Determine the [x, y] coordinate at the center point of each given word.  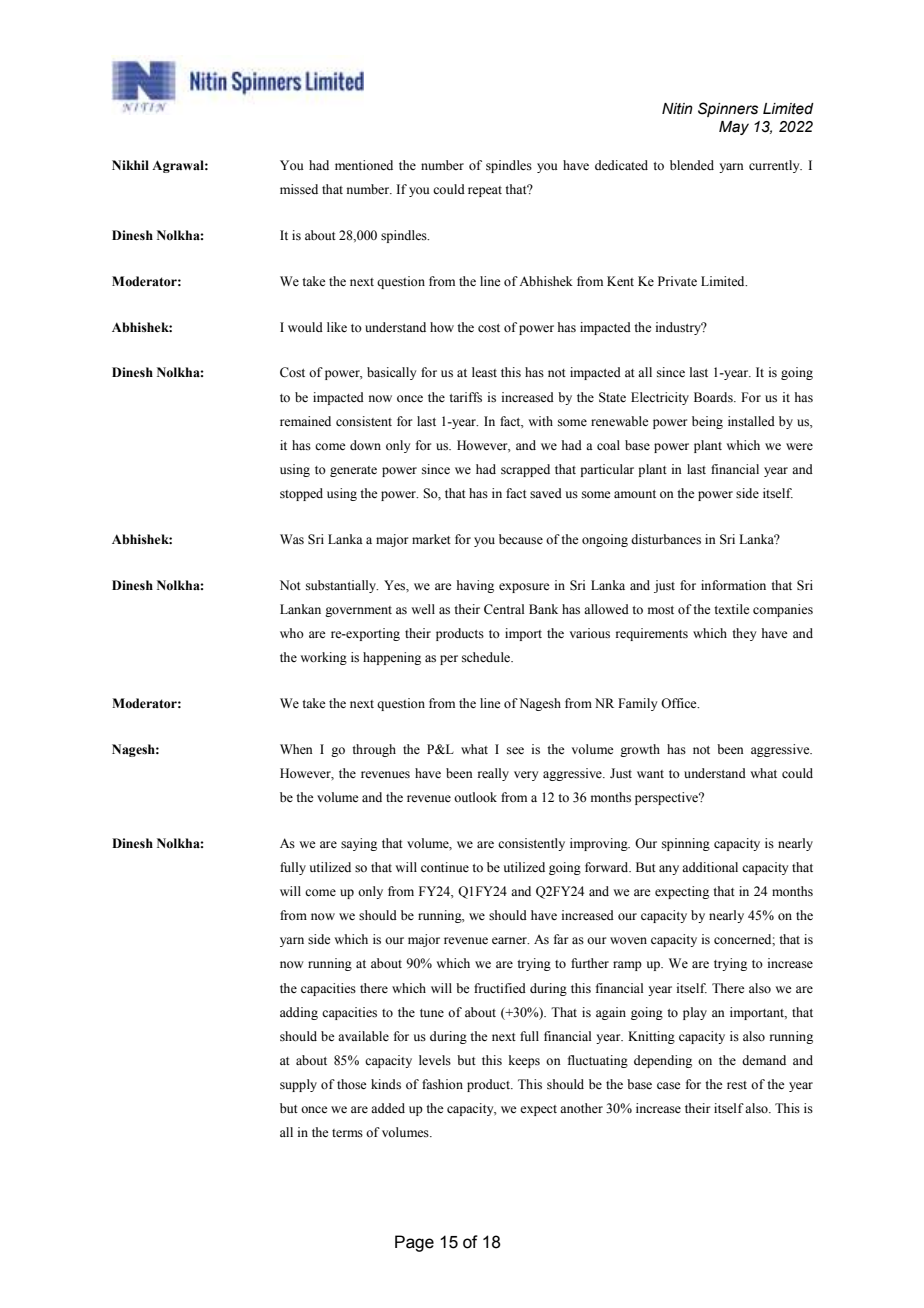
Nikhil [130, 165]
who [292, 633]
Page [414, 1243]
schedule [487, 657]
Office [680, 703]
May [734, 128]
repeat [485, 191]
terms [347, 1133]
